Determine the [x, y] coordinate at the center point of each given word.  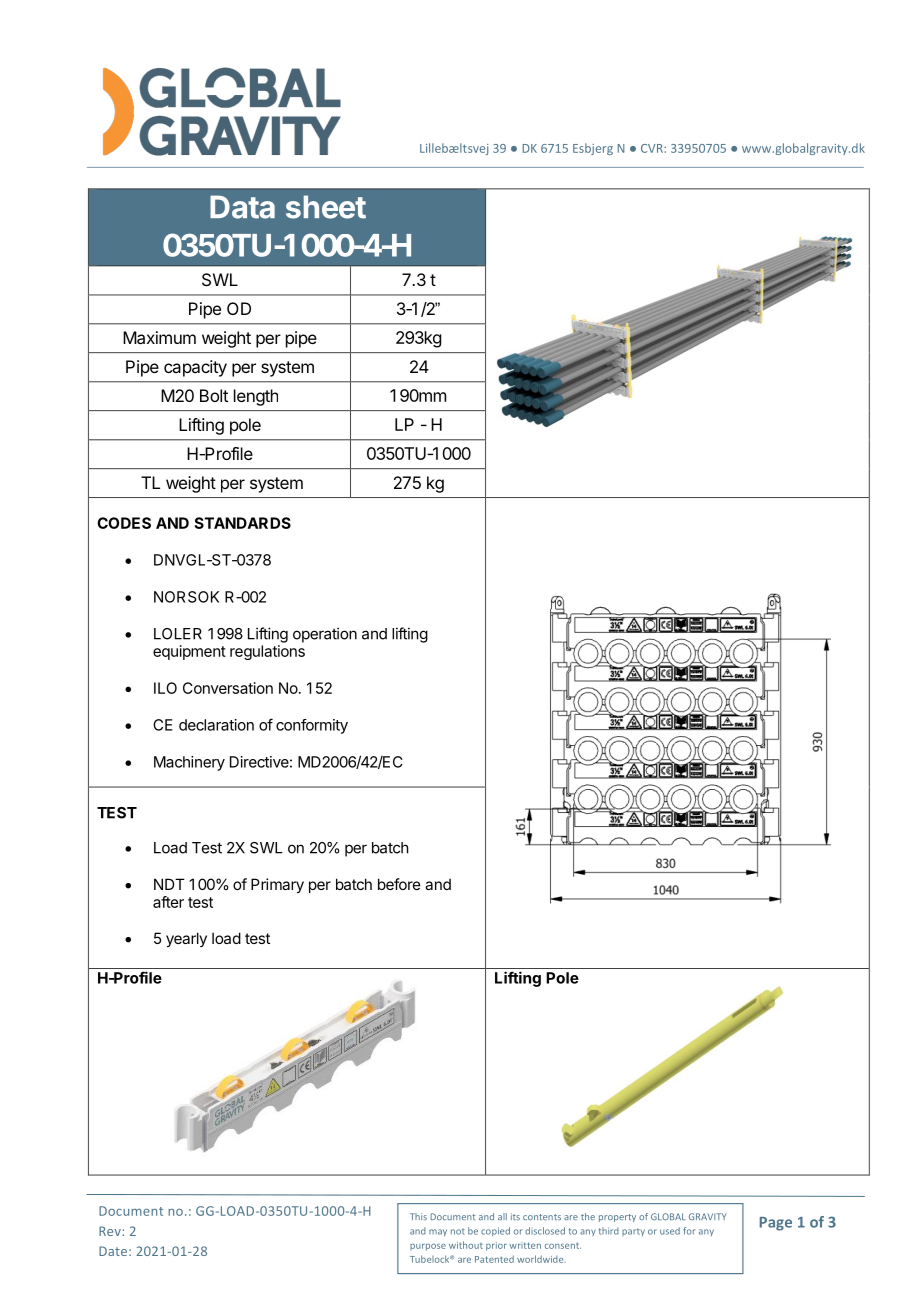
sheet [326, 207]
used [670, 1231]
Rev [110, 1231]
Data [242, 207]
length [256, 397]
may [438, 1232]
